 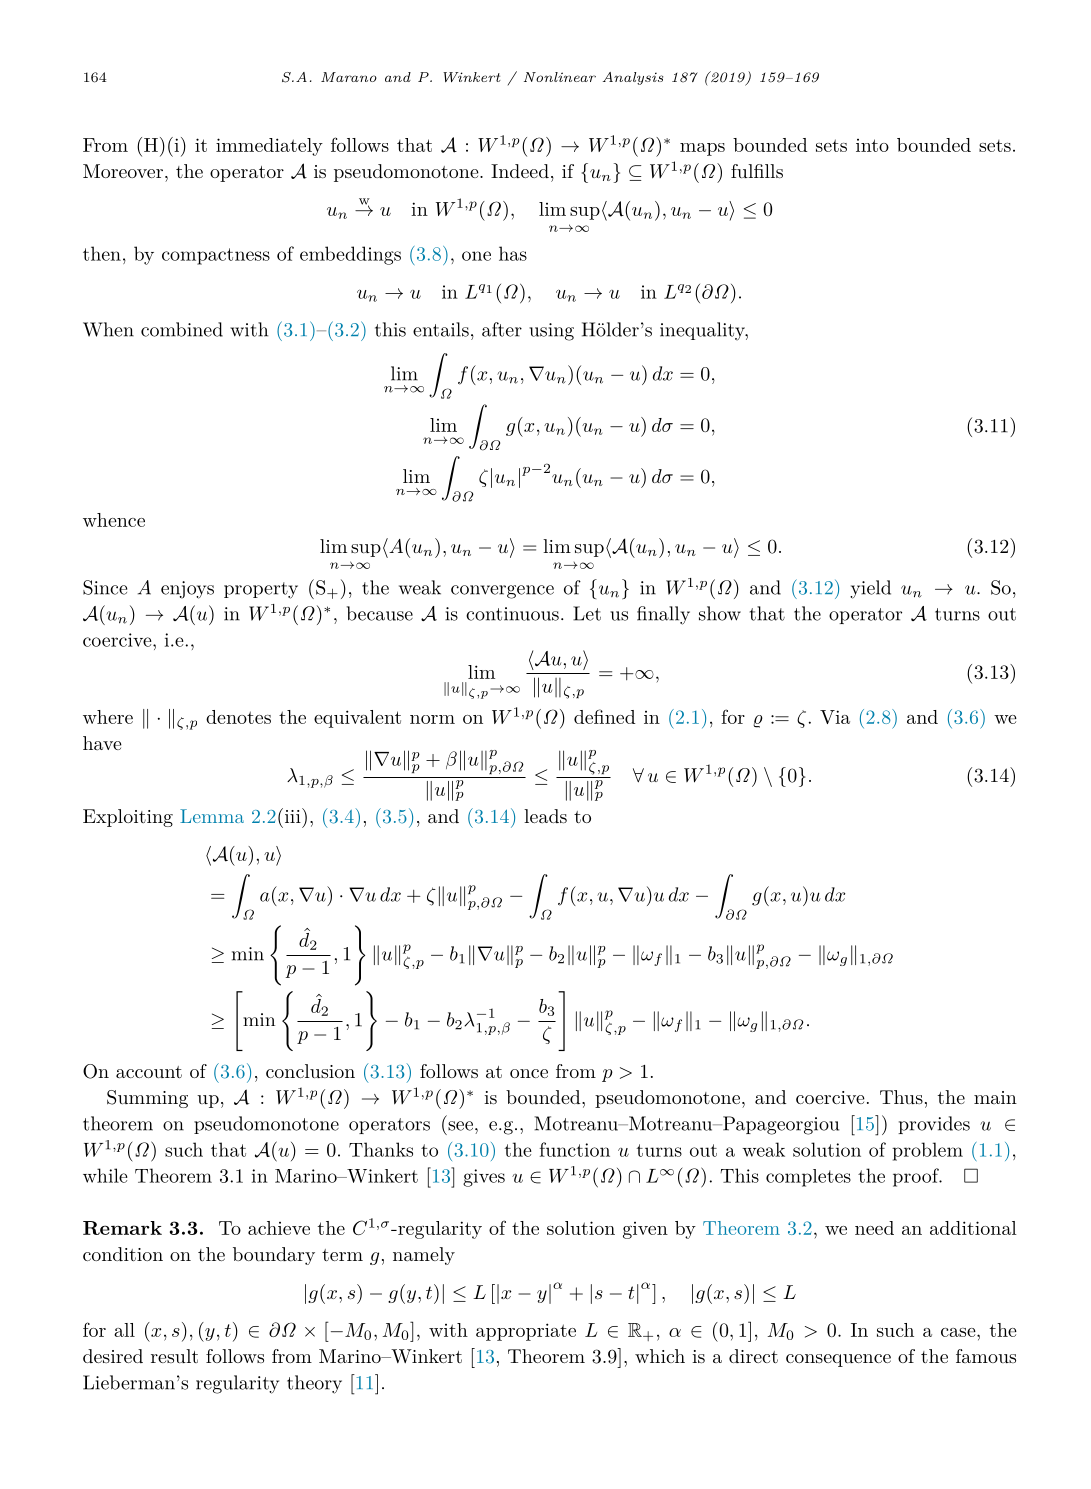 What do you see at coordinates (269, 147) in the page?
I see `immediately` at bounding box center [269, 147].
